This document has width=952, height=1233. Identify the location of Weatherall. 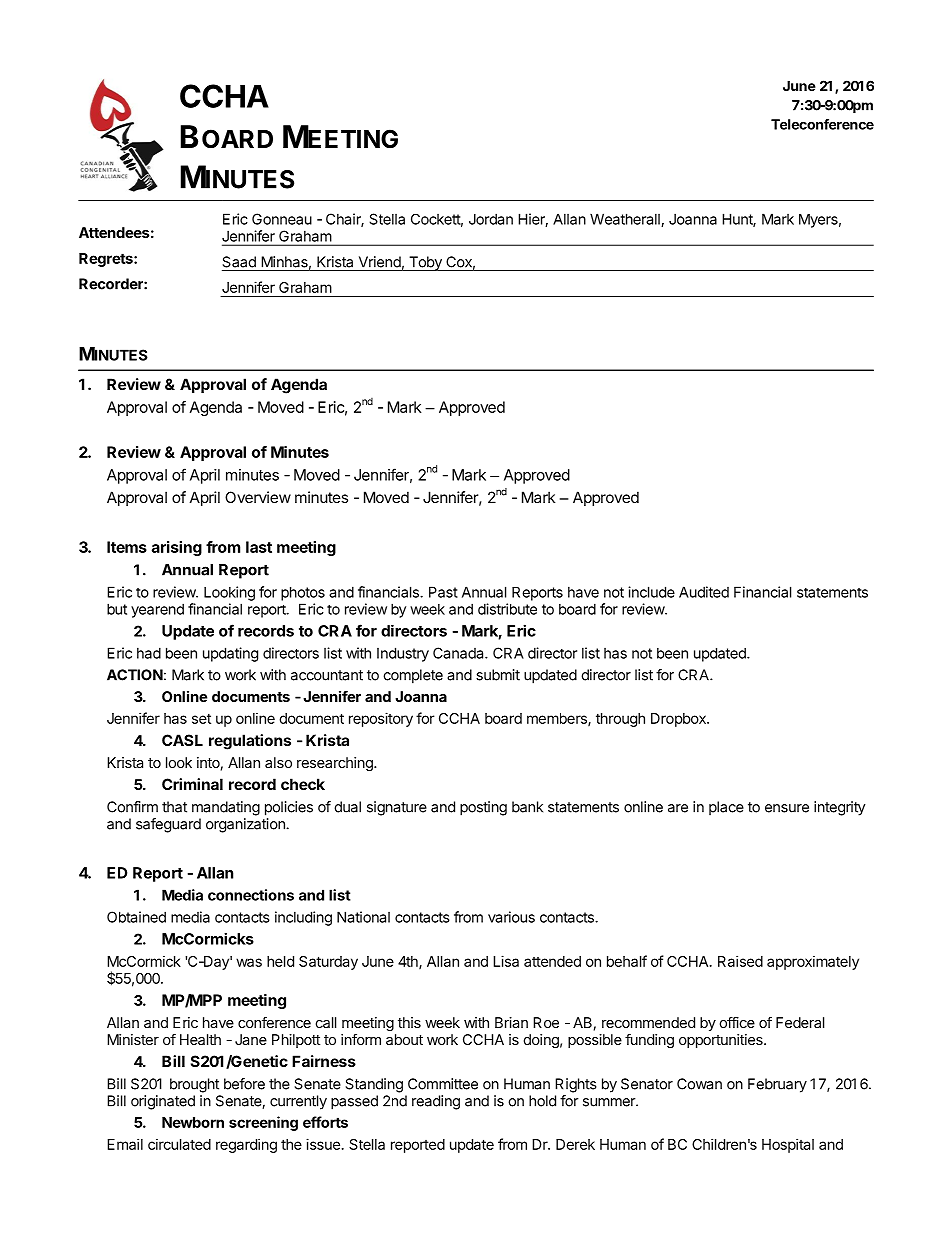
(626, 220).
